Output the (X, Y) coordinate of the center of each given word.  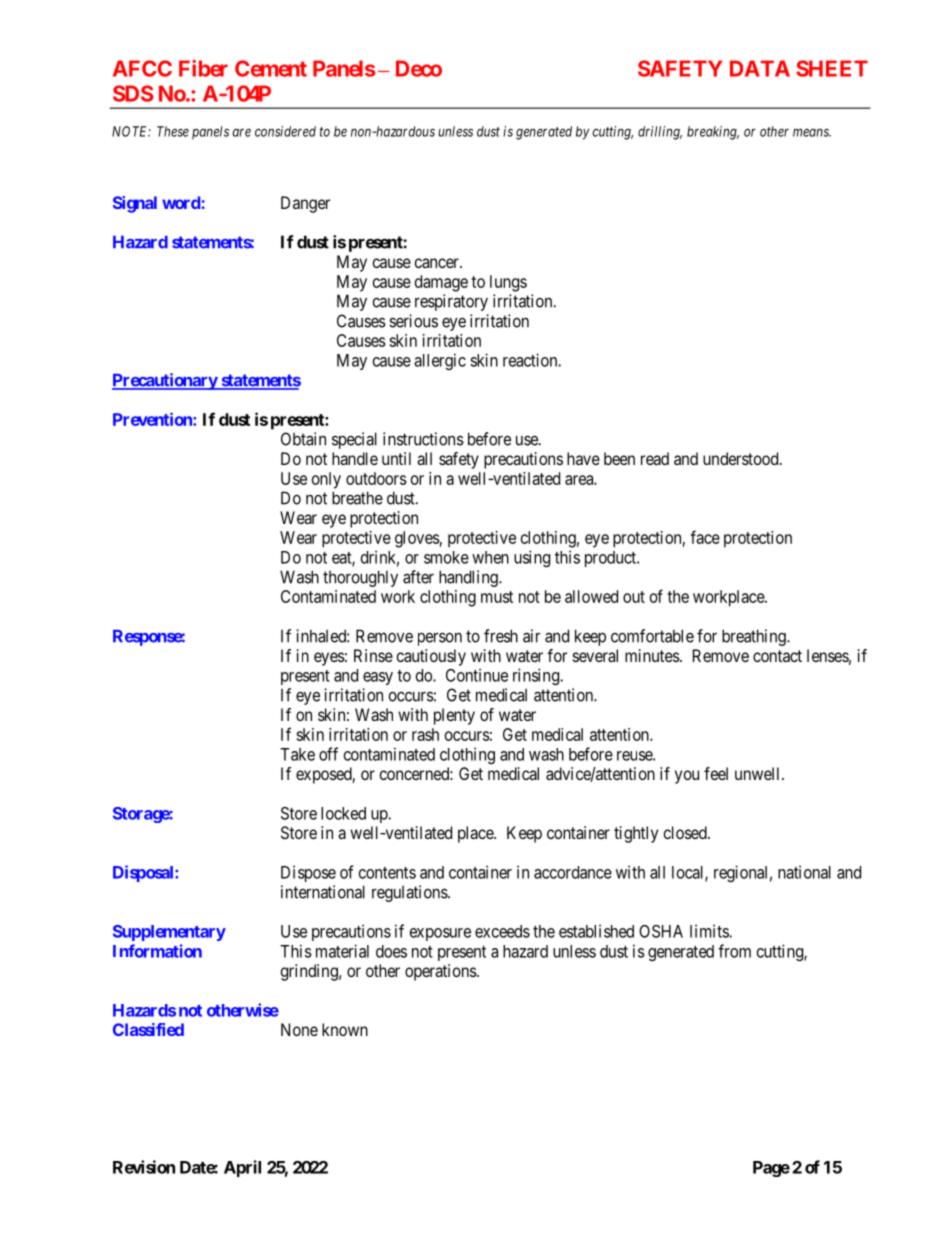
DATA (760, 68)
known (345, 1029)
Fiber (203, 68)
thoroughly (360, 578)
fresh (501, 636)
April (242, 1168)
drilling (660, 133)
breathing (755, 637)
